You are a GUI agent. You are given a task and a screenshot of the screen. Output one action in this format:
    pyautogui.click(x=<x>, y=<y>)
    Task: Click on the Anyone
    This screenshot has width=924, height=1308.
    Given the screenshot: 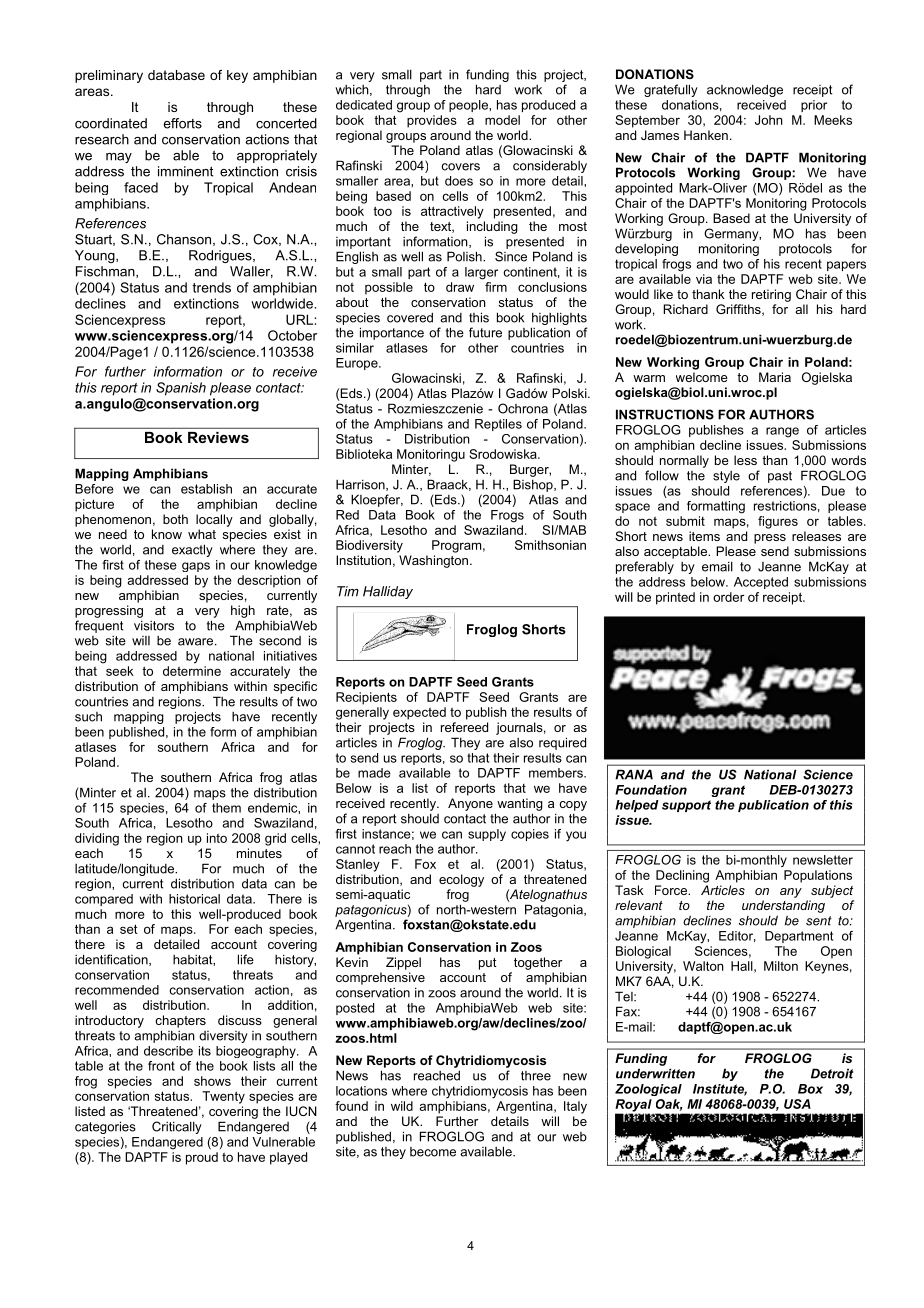 What is the action you would take?
    pyautogui.click(x=470, y=804)
